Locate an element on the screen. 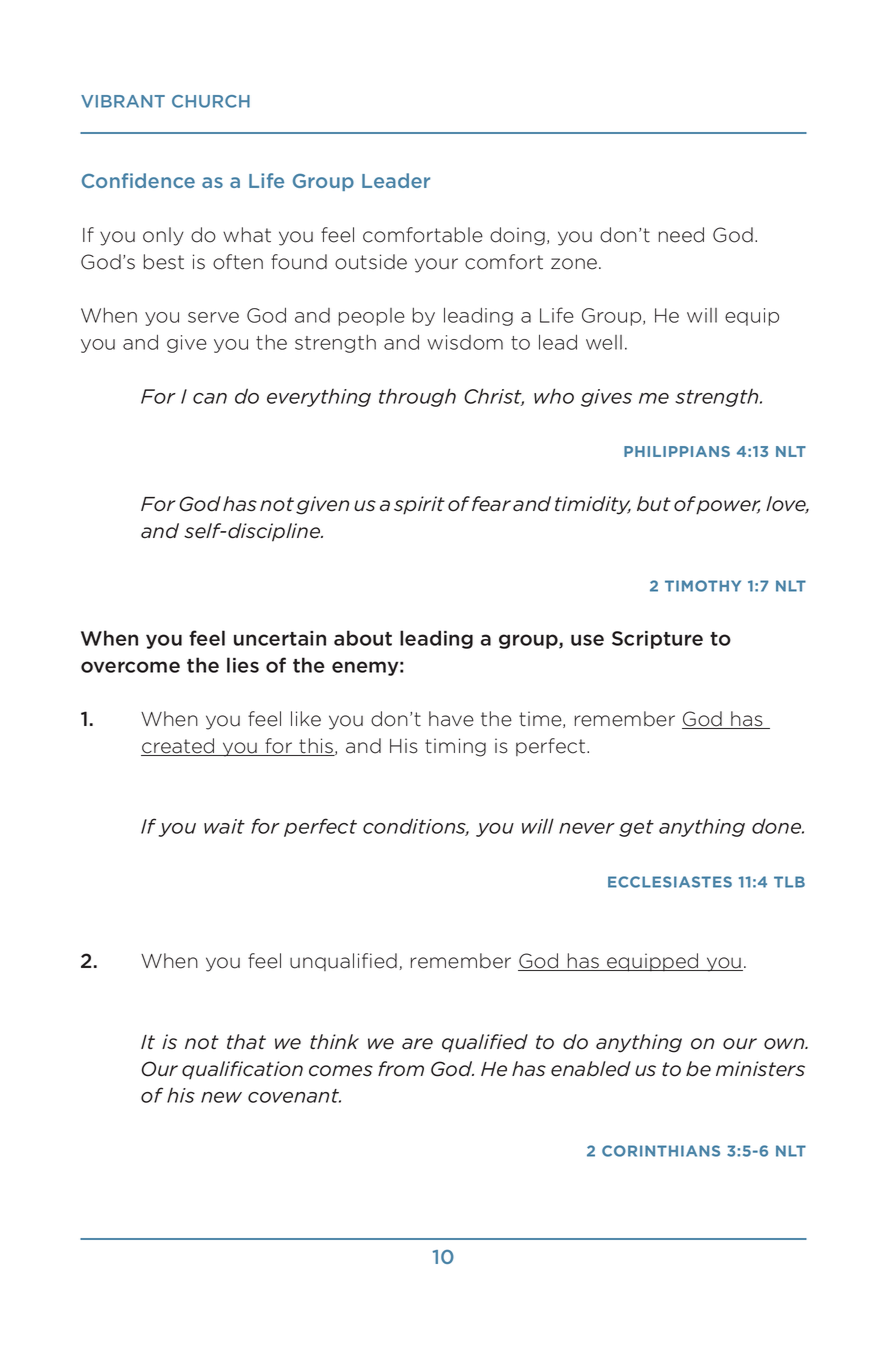 Image resolution: width=887 pixels, height=1372 pixels. need is located at coordinates (681, 235).
